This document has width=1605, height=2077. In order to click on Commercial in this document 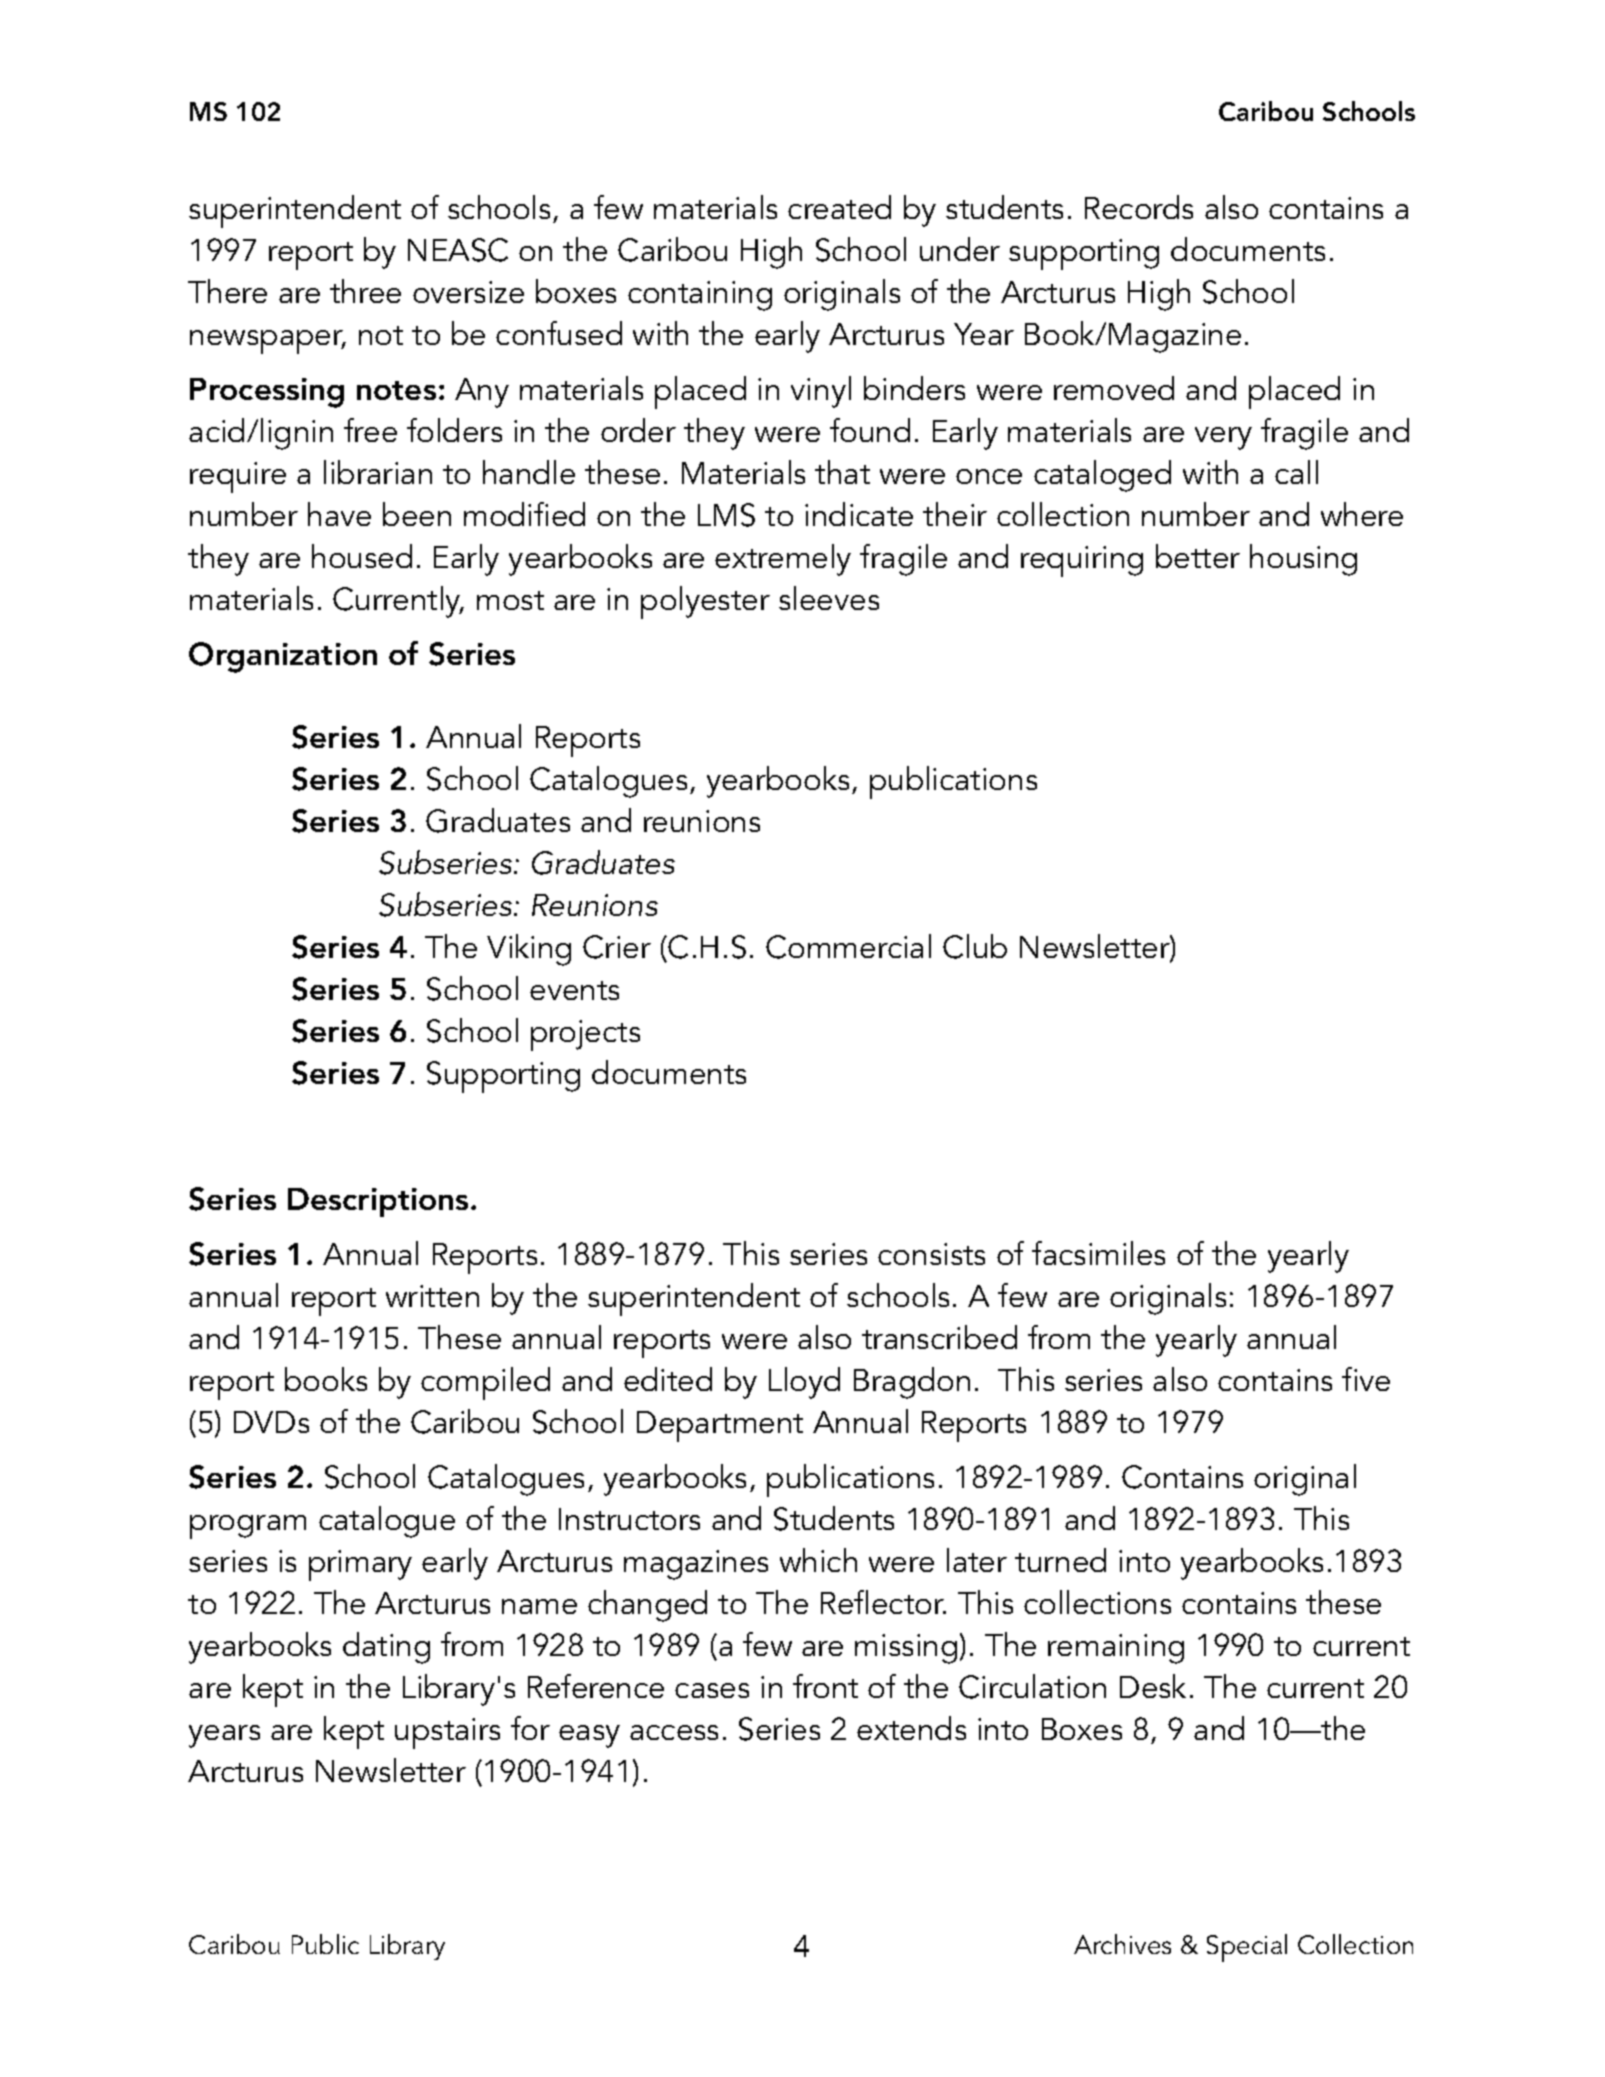, I will do `click(848, 946)`.
